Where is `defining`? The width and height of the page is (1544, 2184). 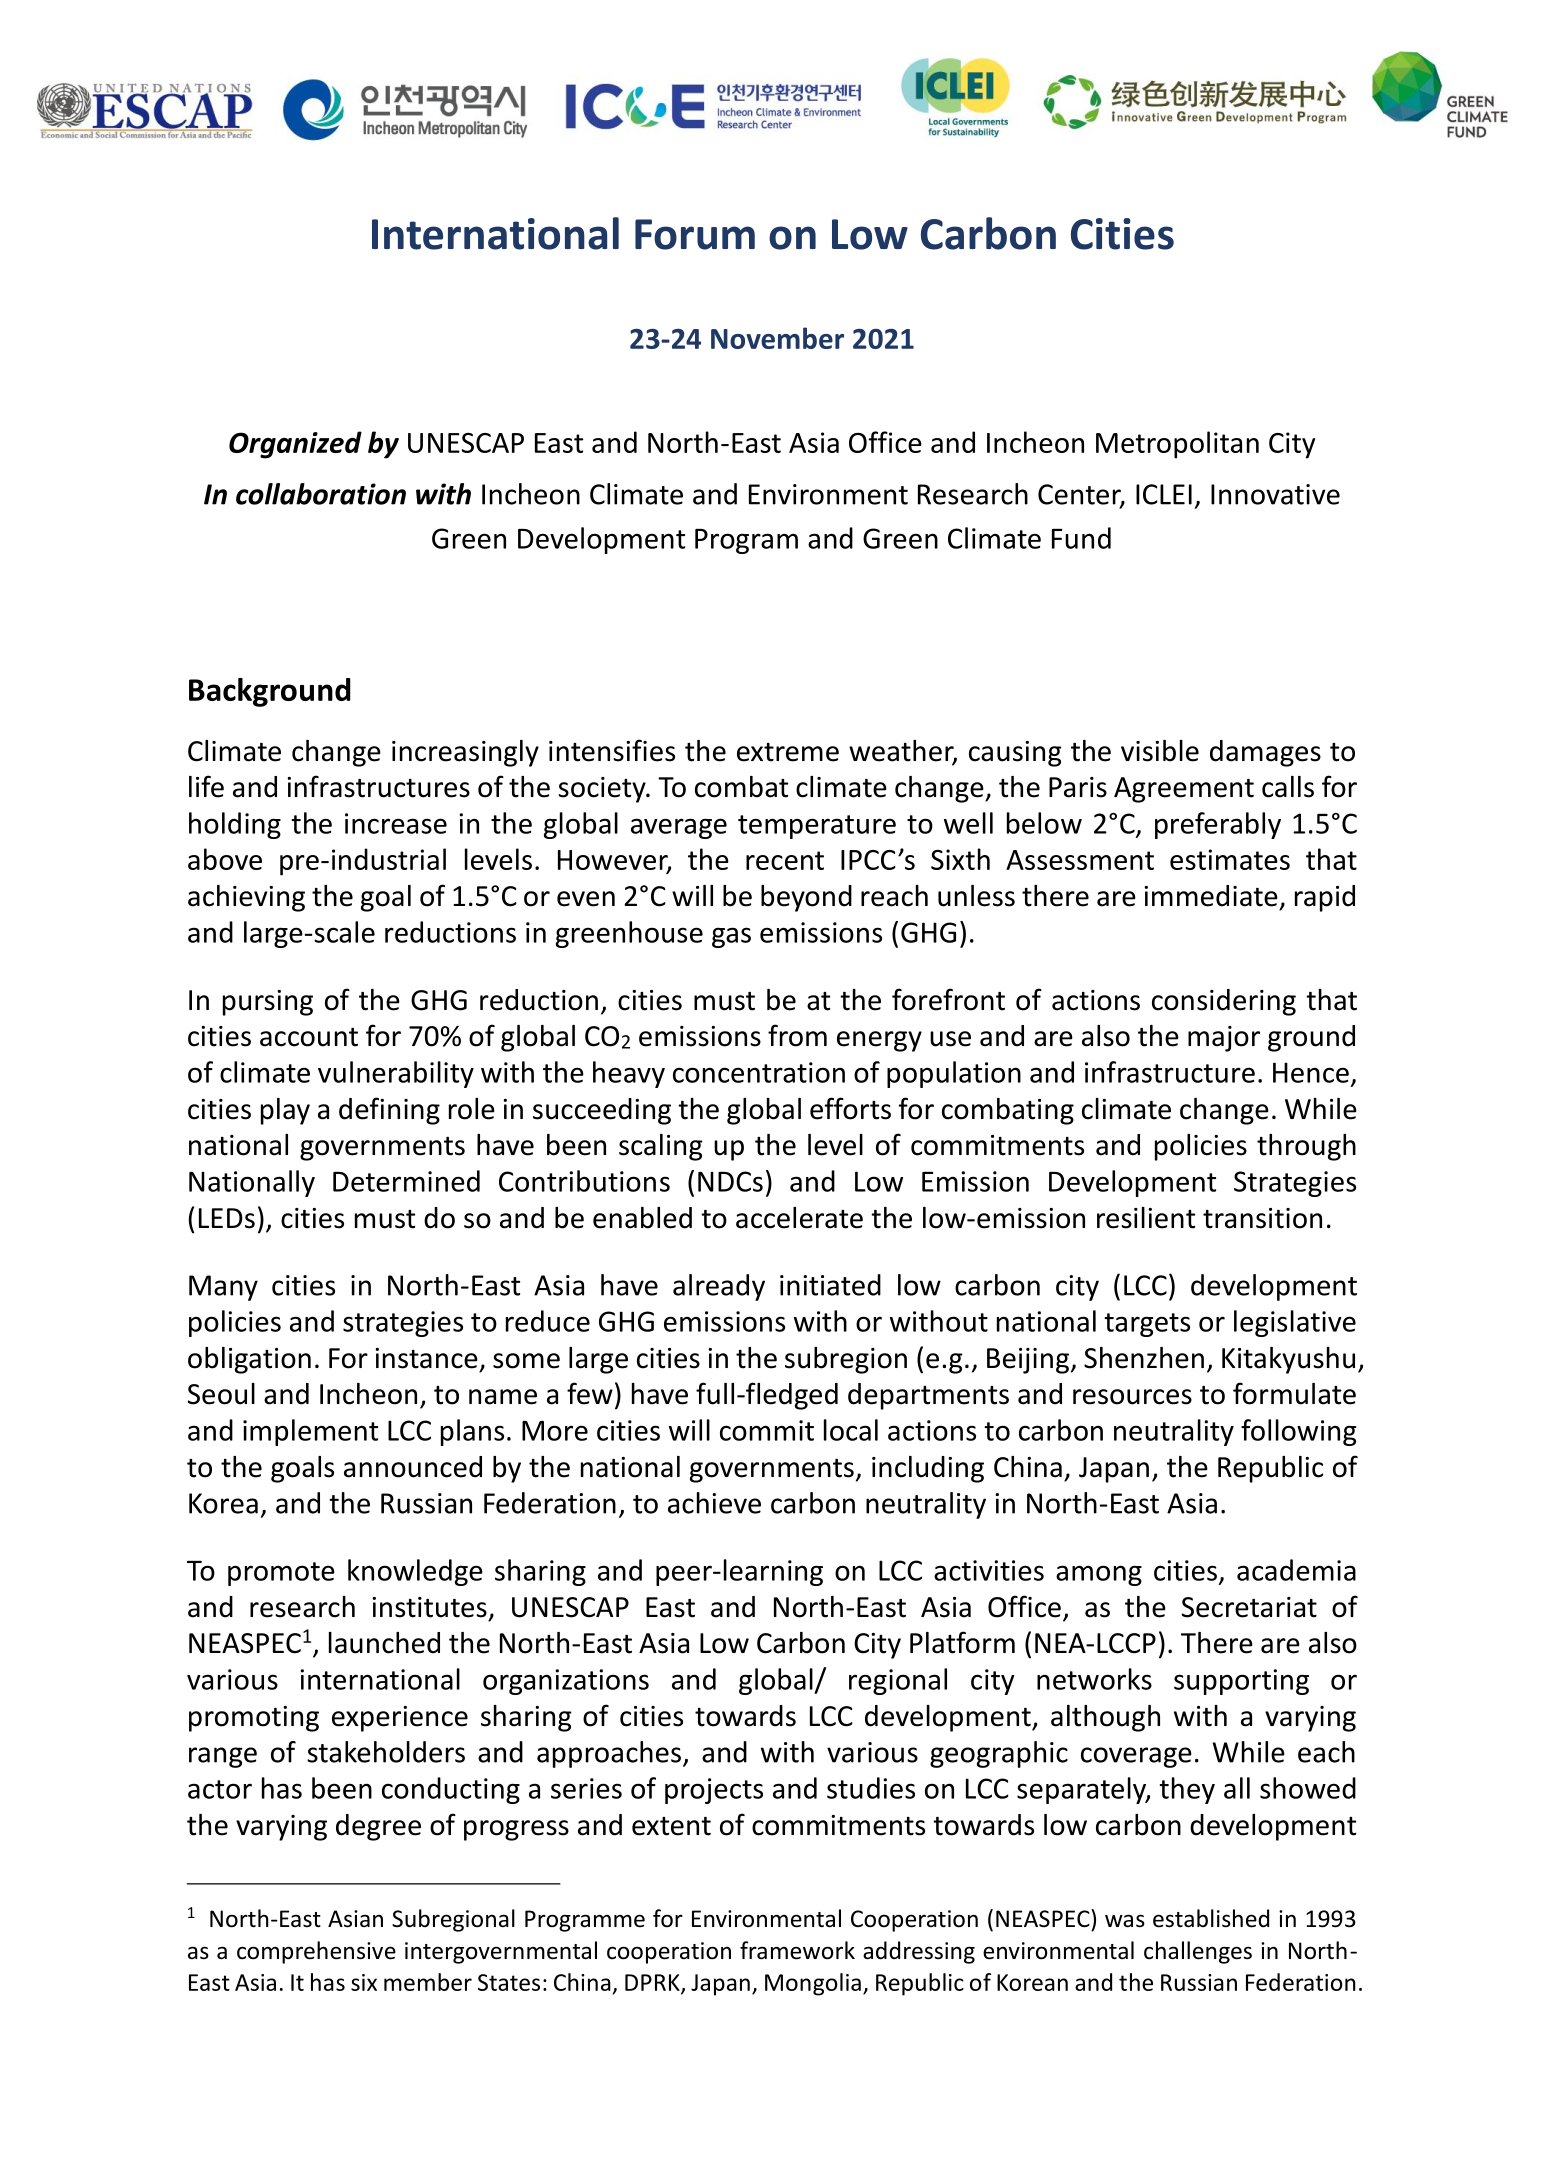 defining is located at coordinates (389, 1111).
